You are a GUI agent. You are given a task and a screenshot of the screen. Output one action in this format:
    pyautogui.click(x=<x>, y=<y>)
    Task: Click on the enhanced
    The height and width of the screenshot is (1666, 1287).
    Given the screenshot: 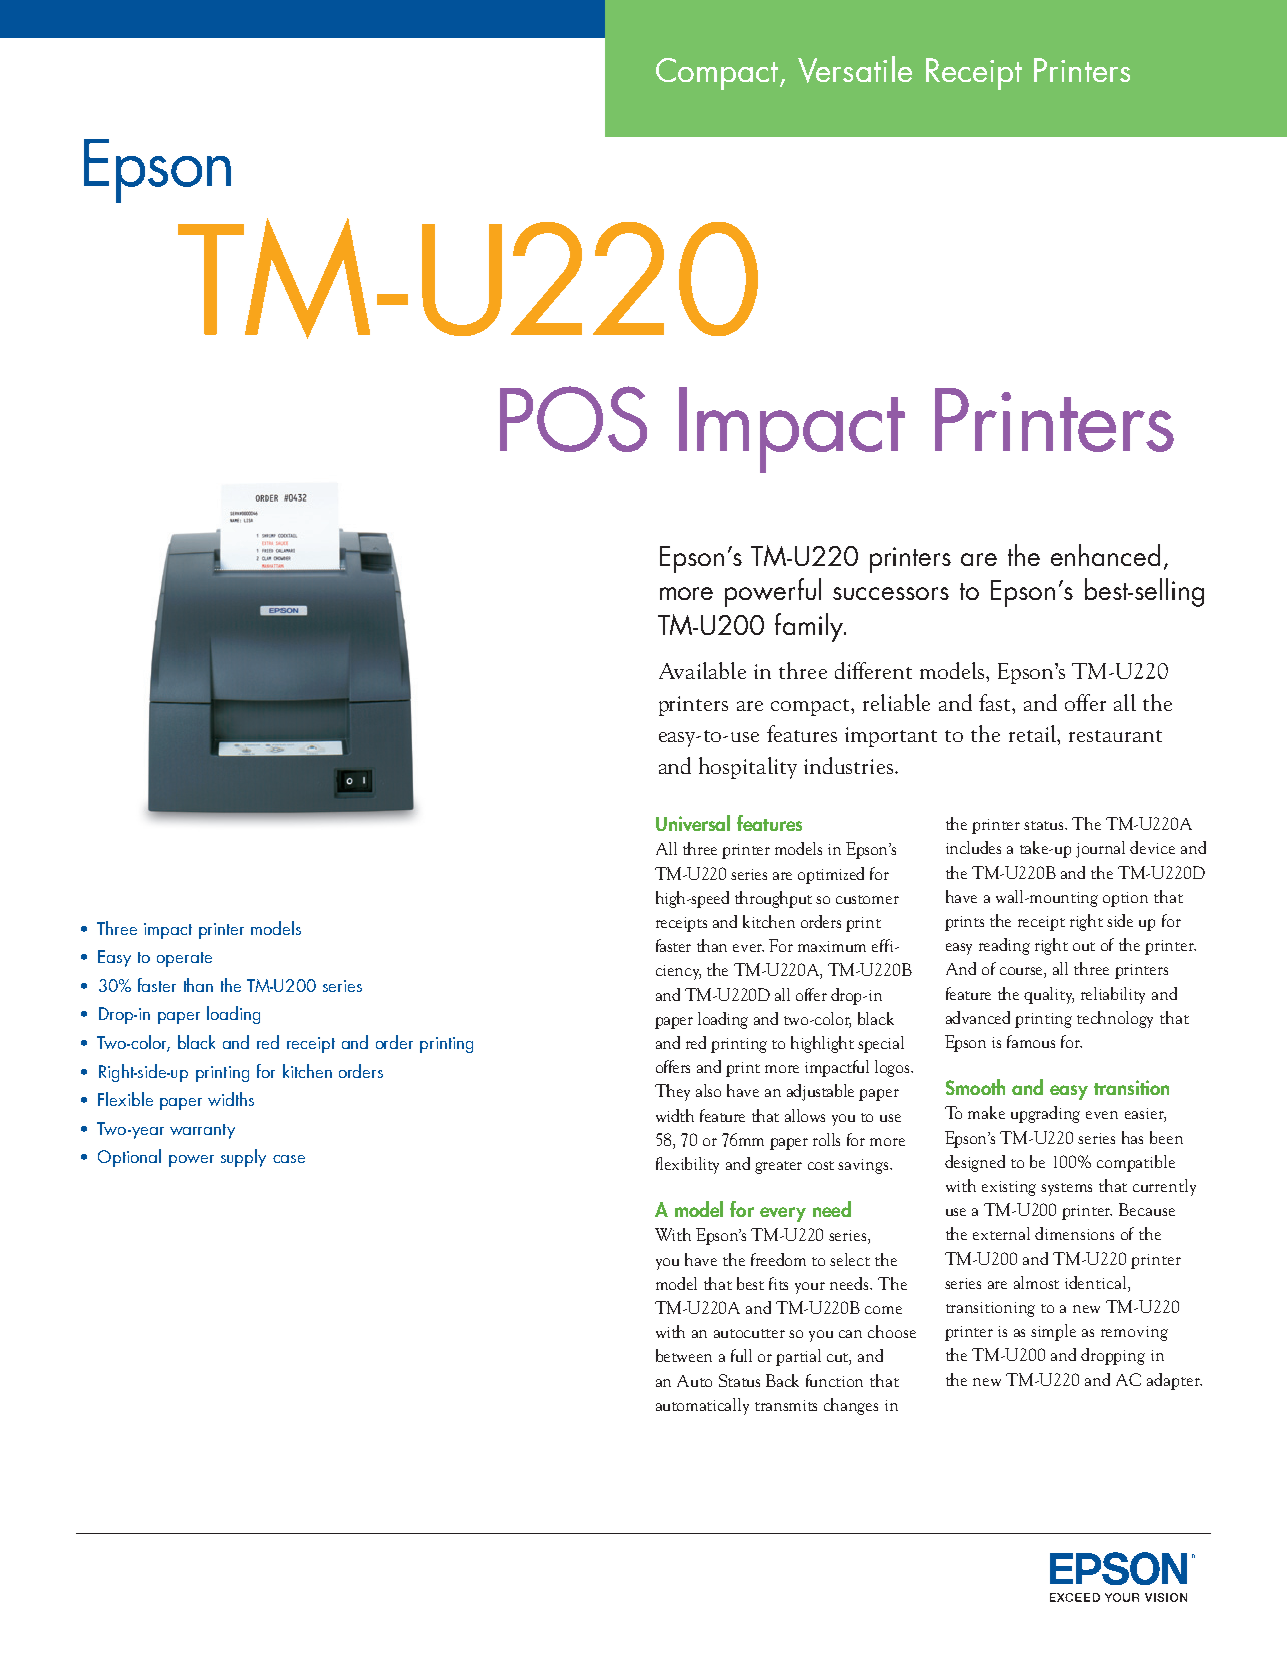 What is the action you would take?
    pyautogui.click(x=1105, y=555)
